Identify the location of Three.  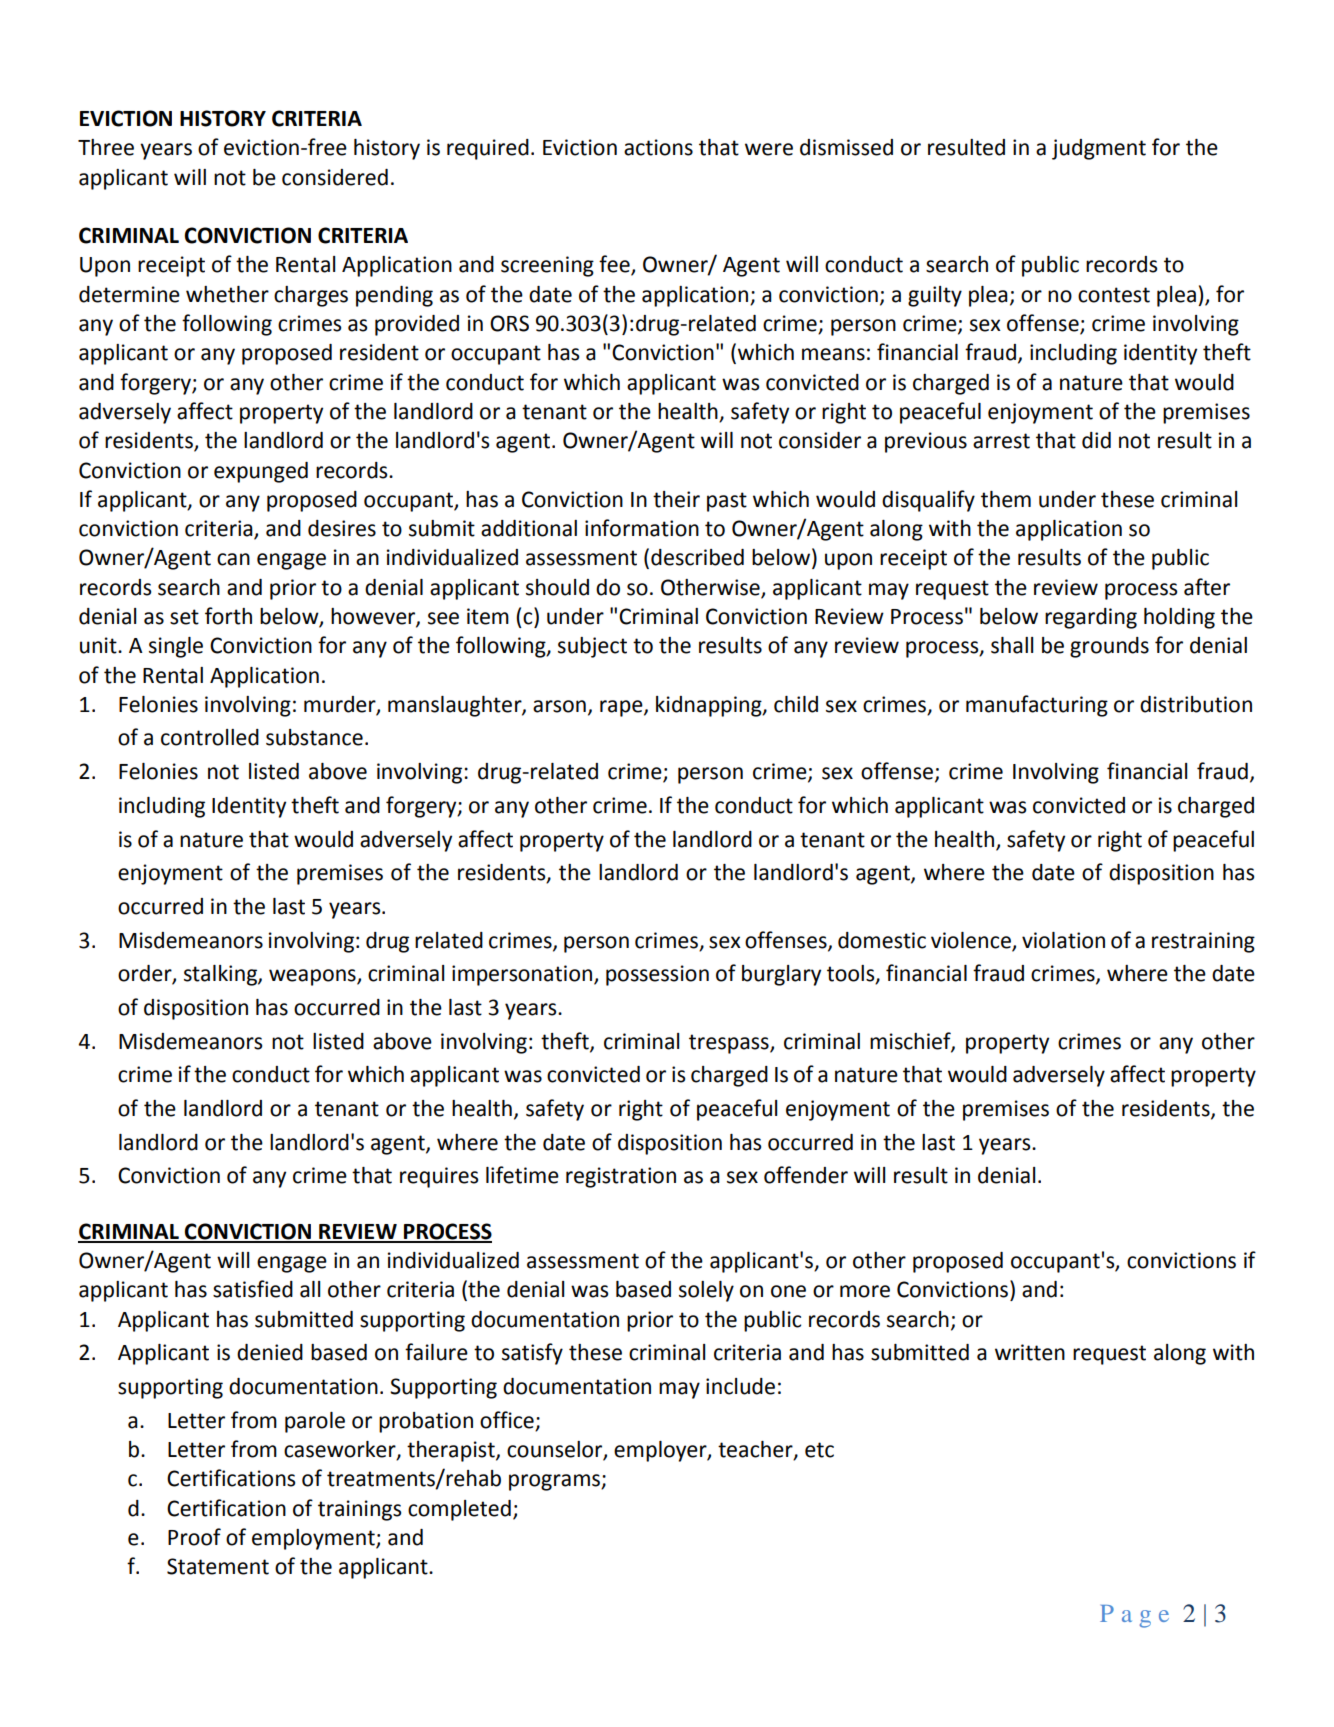
(106, 147).
